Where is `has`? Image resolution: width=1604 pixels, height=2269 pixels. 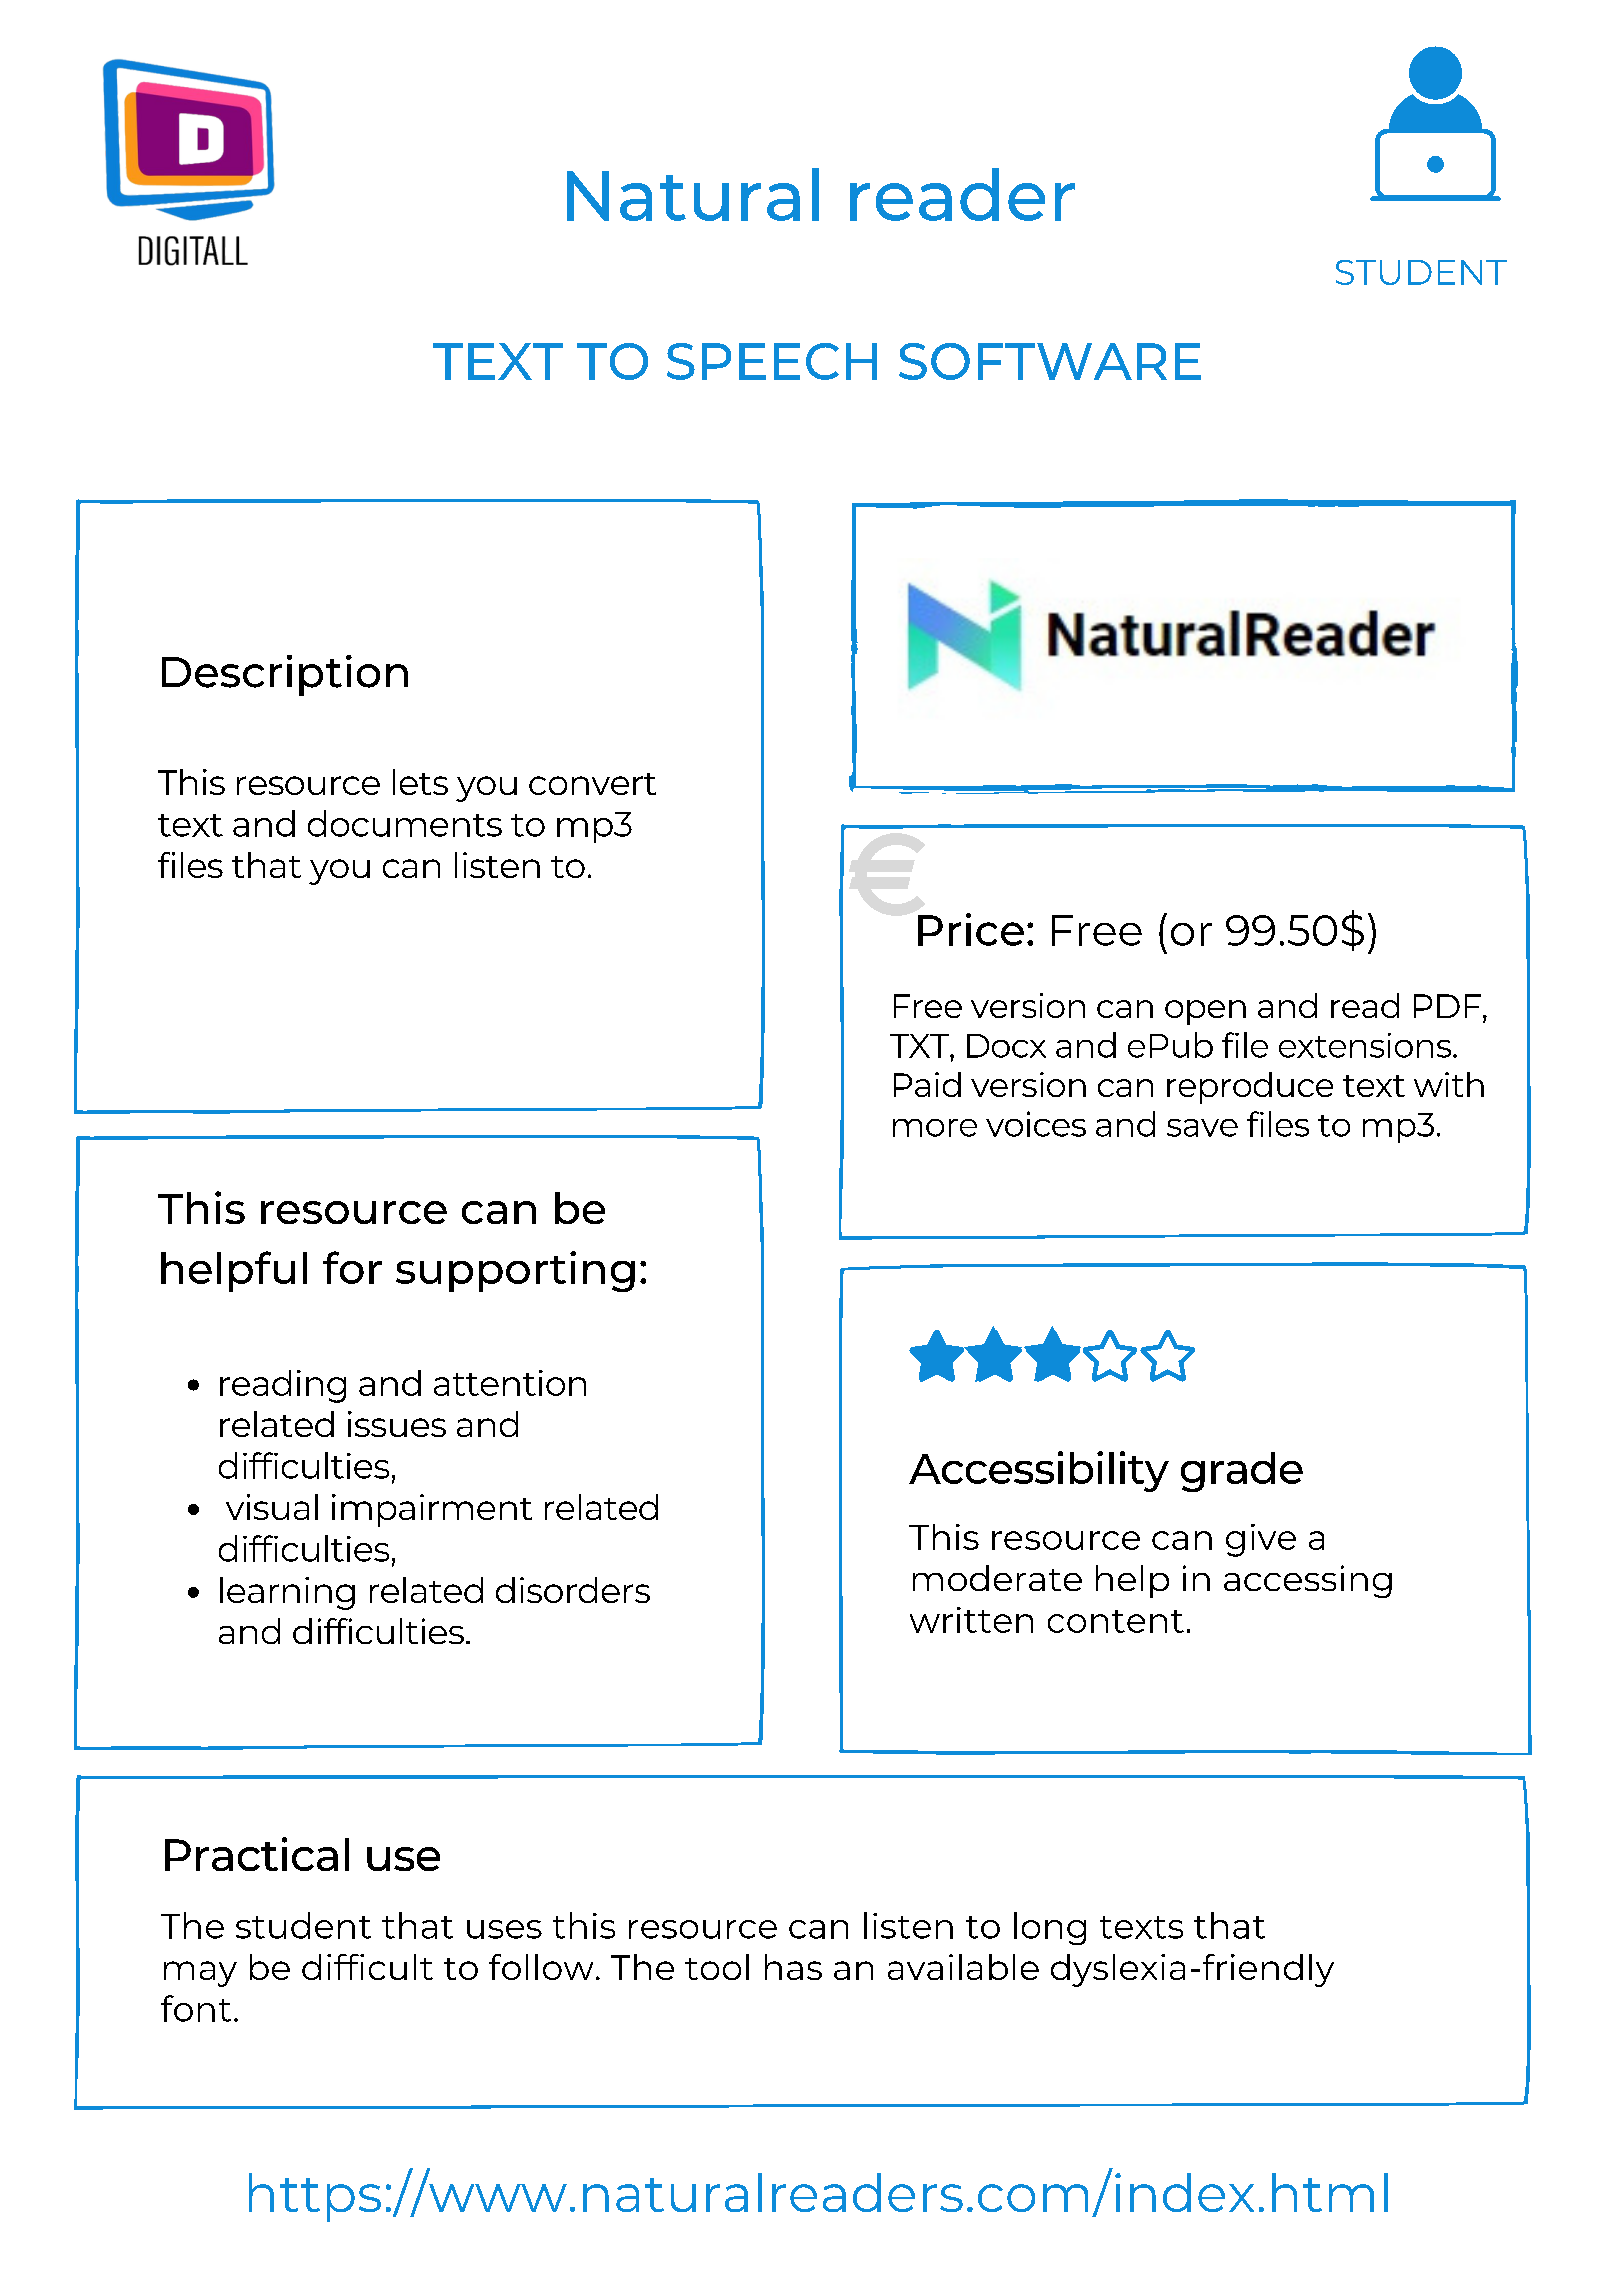
has is located at coordinates (793, 1967).
